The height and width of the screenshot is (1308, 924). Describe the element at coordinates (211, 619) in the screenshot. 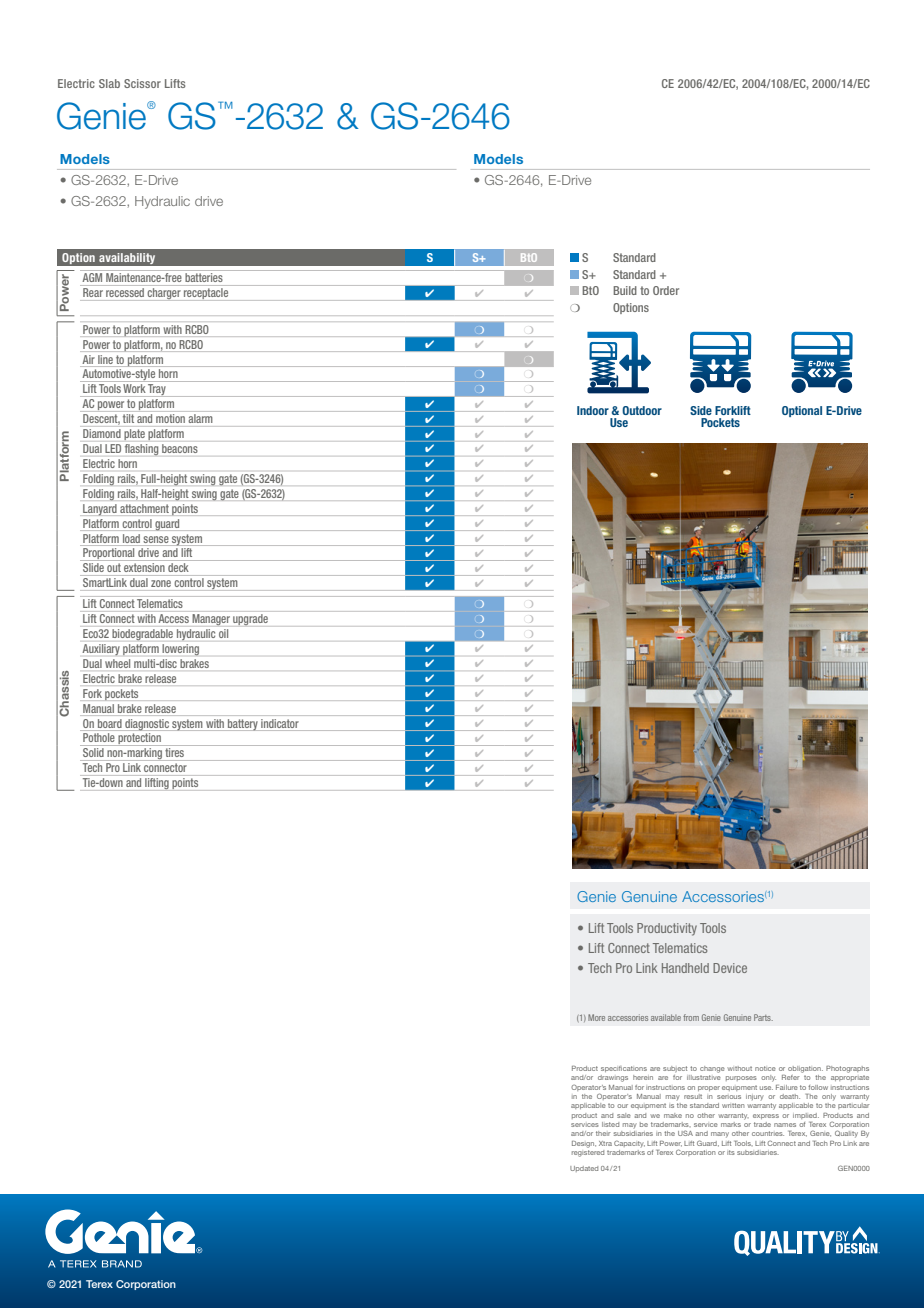

I see `Manager` at that location.
